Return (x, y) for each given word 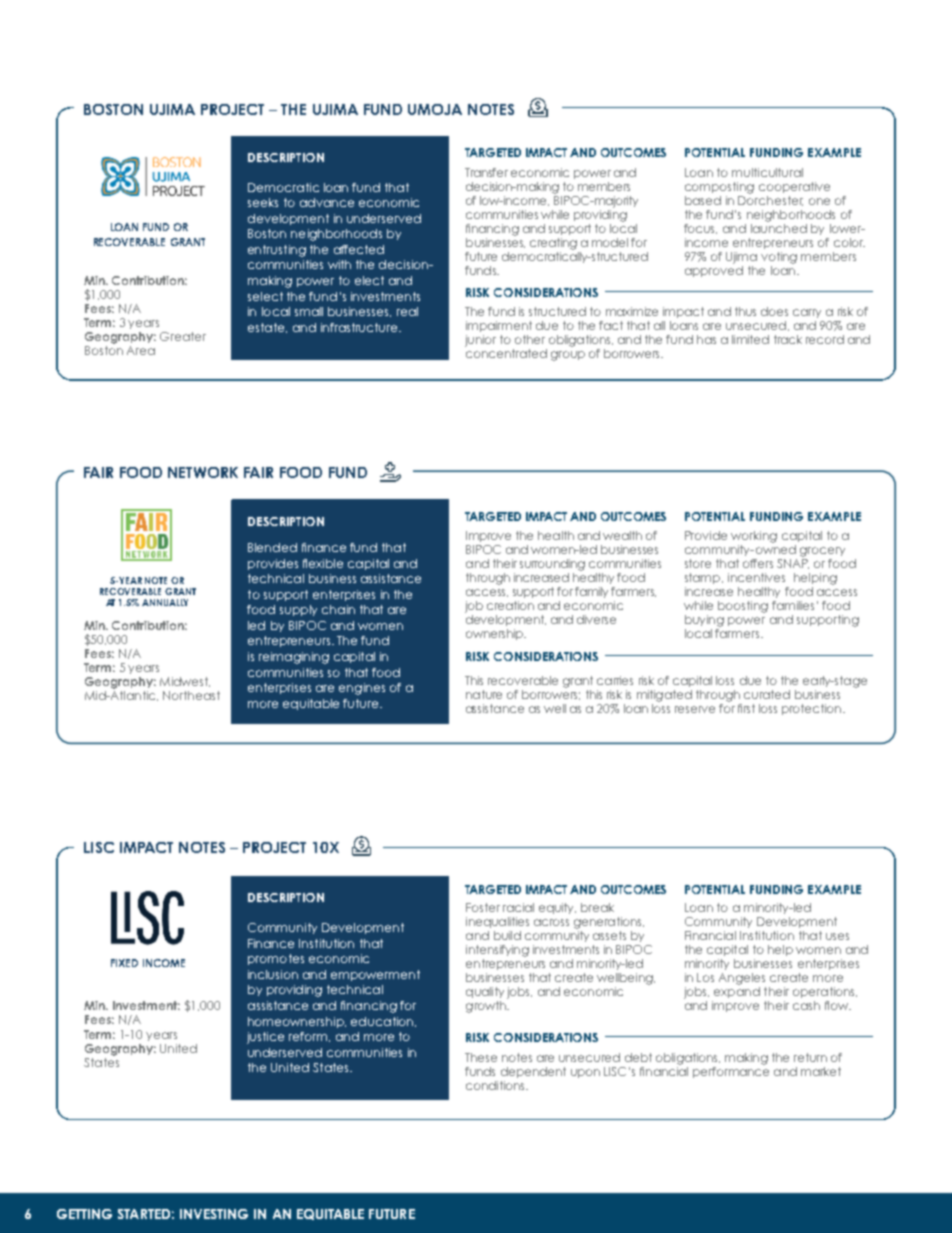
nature (484, 694)
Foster (483, 907)
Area (141, 350)
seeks (263, 202)
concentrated (506, 353)
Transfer (486, 172)
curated (767, 694)
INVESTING (214, 1214)
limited (750, 339)
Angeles (742, 979)
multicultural (767, 172)
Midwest (185, 682)
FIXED (124, 963)
